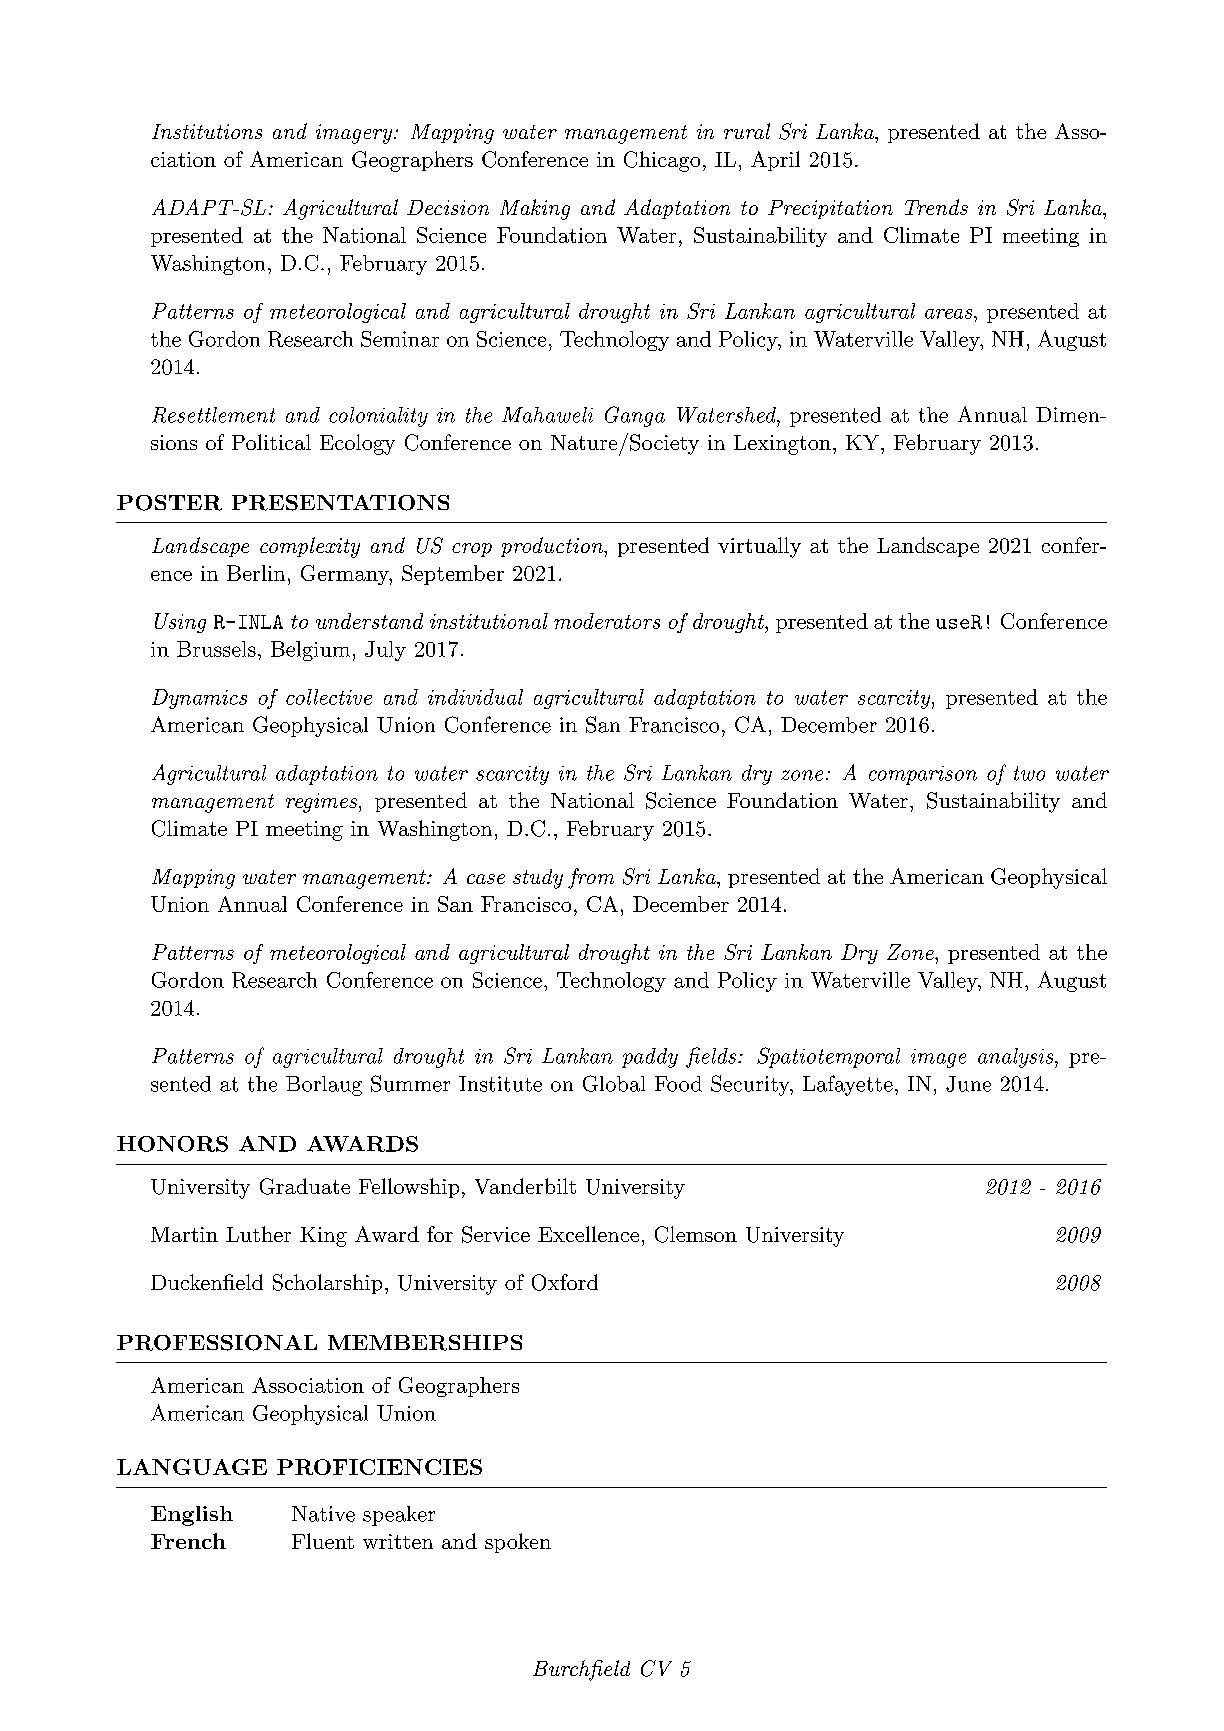 This screenshot has width=1224, height=1731. I want to click on from, so click(591, 878).
